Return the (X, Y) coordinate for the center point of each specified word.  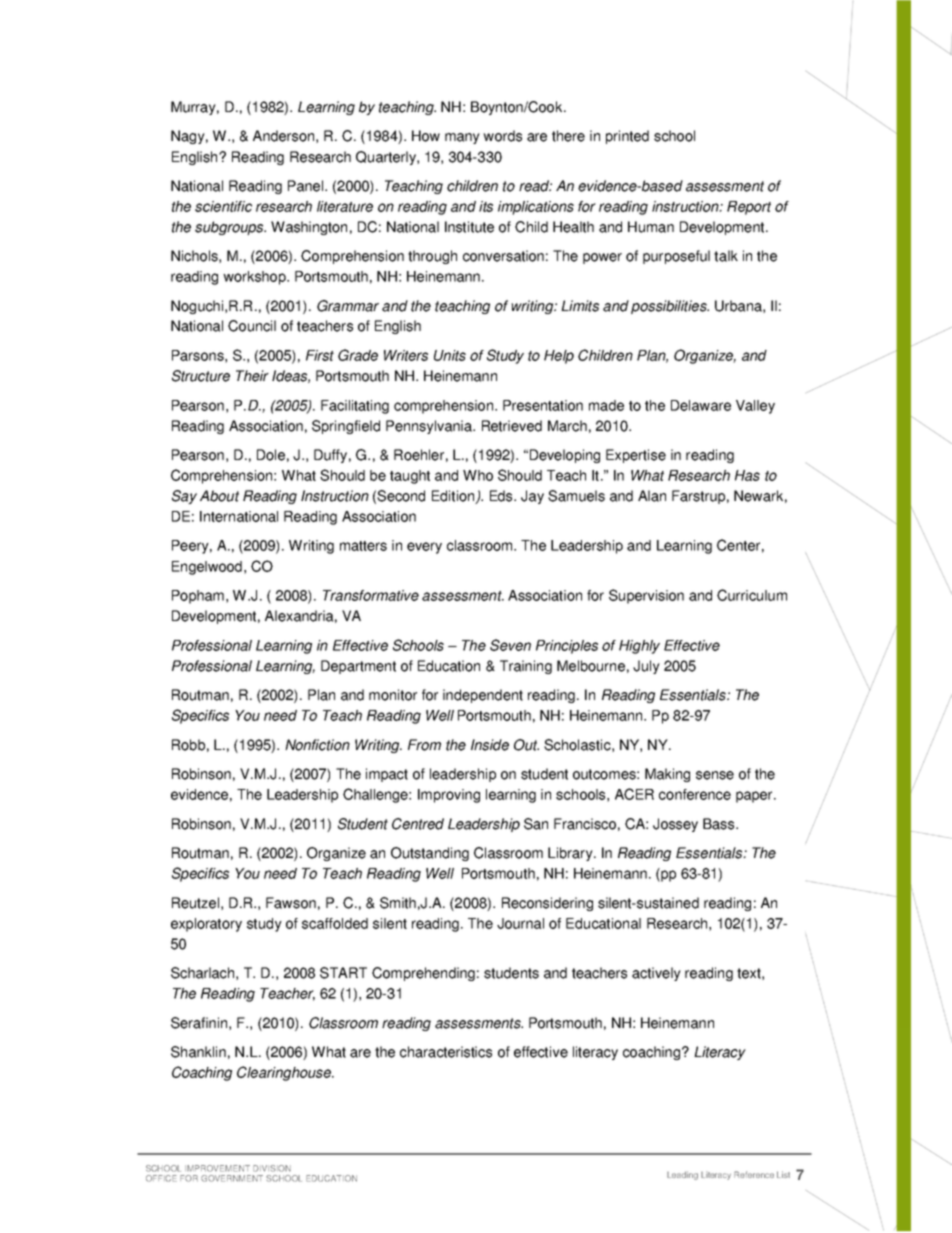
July (646, 667)
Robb (188, 745)
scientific (223, 206)
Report (749, 208)
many (462, 138)
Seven (510, 645)
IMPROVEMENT (217, 1168)
